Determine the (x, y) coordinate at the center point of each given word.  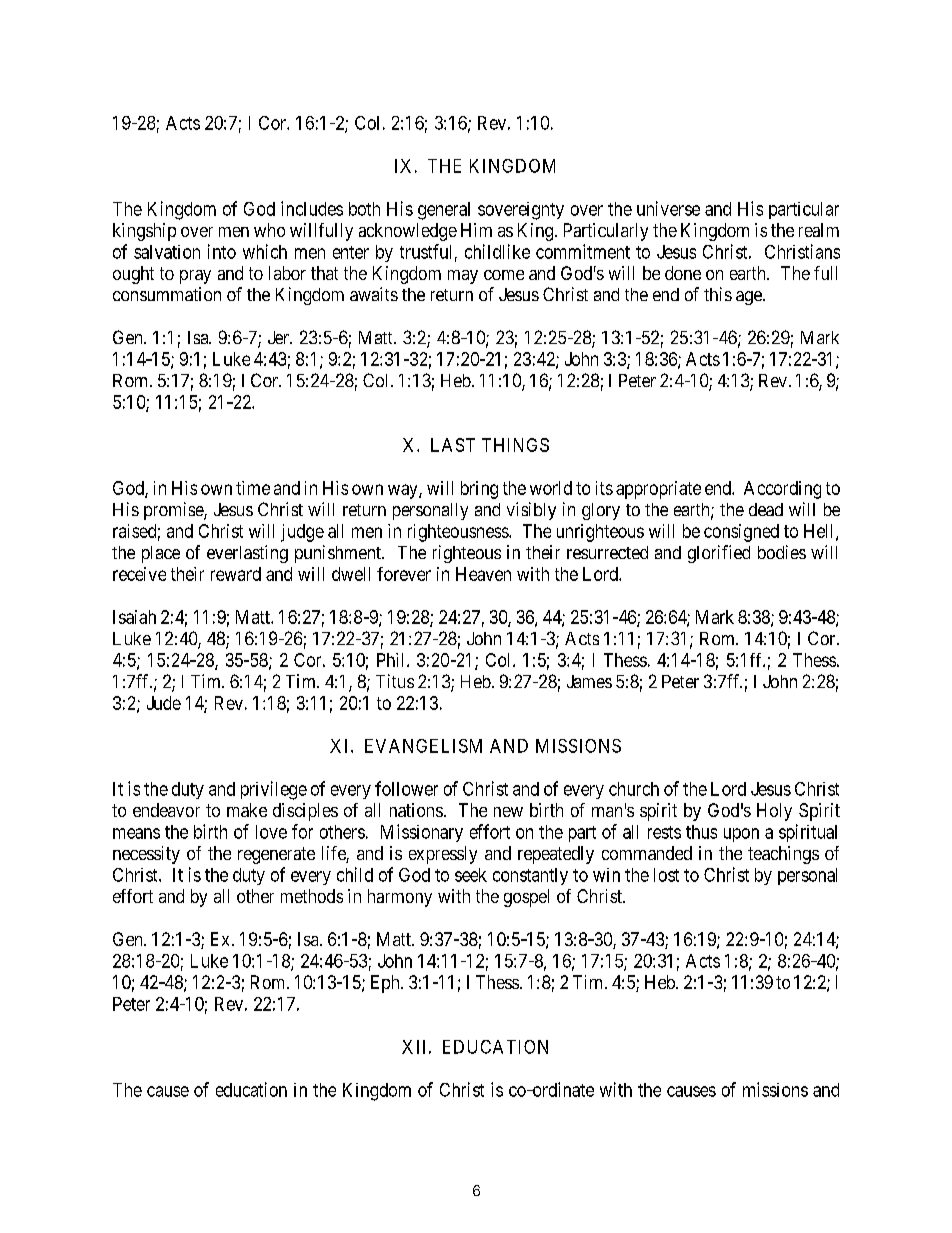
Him (476, 230)
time (253, 488)
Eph (386, 984)
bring (479, 490)
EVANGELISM (423, 746)
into (222, 251)
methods (312, 896)
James (589, 681)
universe (668, 208)
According (782, 490)
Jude (164, 703)
